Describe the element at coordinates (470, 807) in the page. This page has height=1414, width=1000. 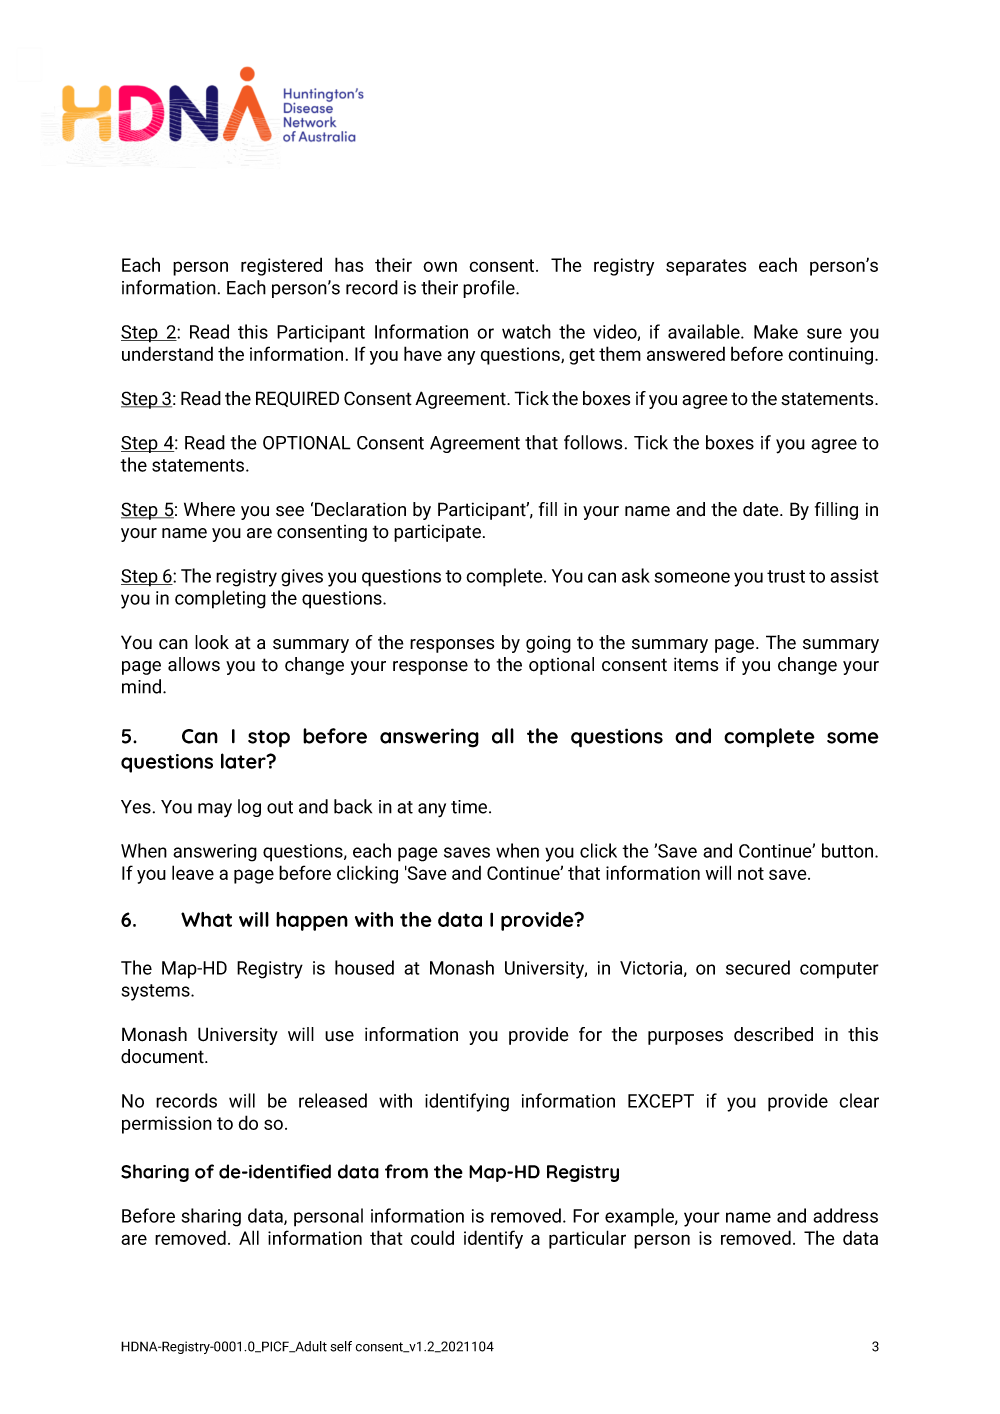
I see `time` at that location.
